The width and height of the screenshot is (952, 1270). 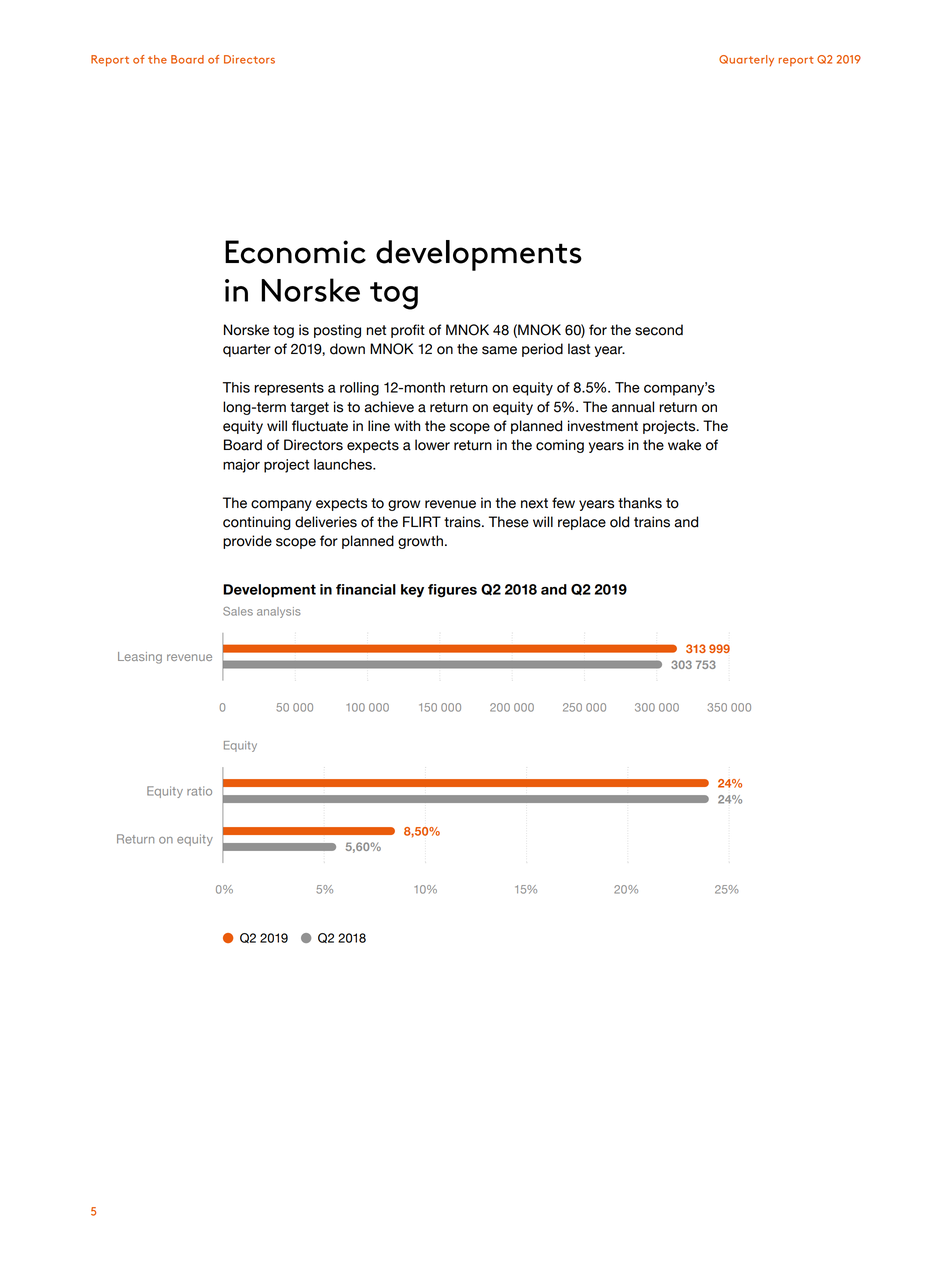 What do you see at coordinates (295, 252) in the screenshot?
I see `Economic` at bounding box center [295, 252].
